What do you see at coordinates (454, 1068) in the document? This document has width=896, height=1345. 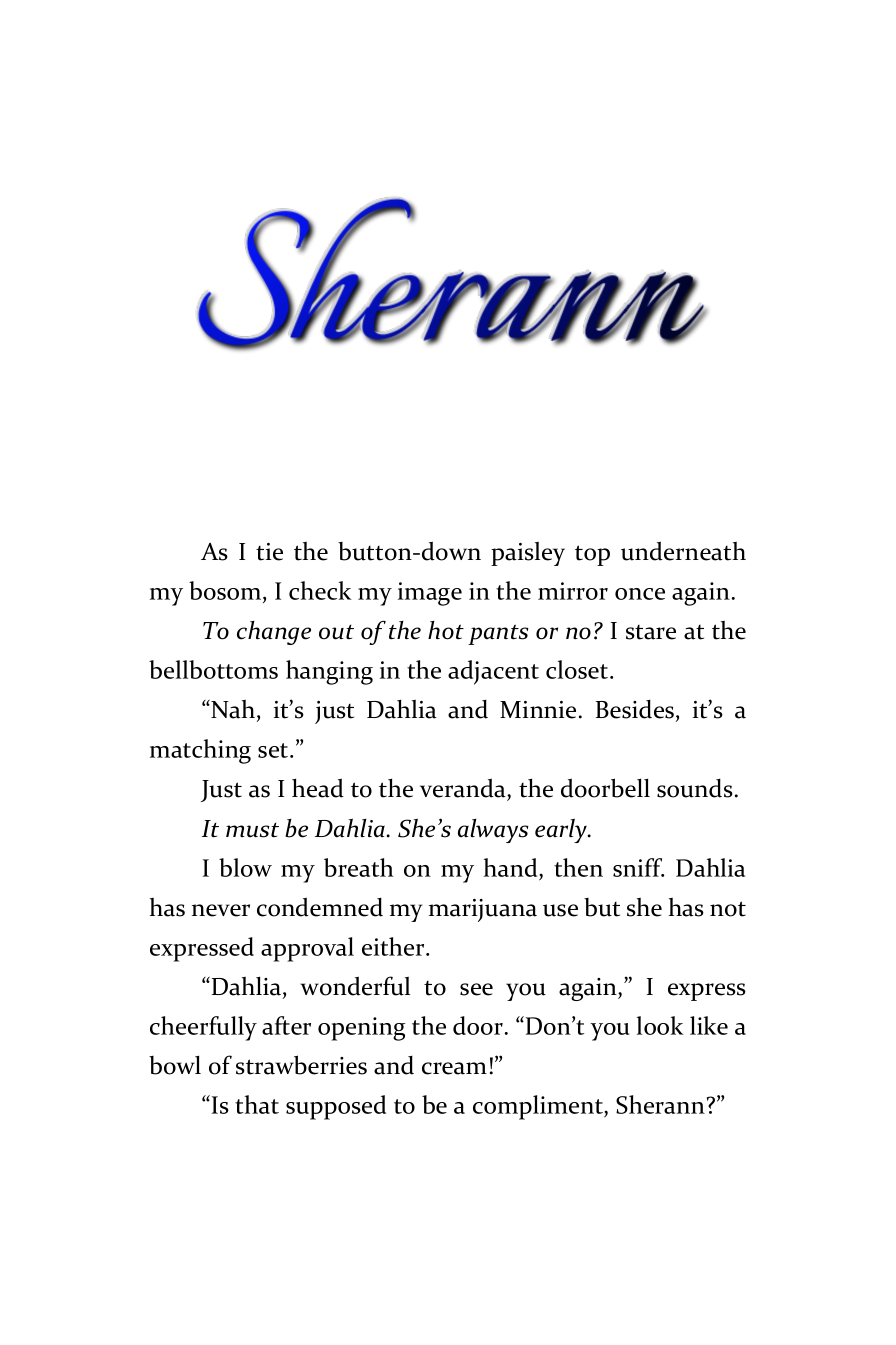 I see `cream` at bounding box center [454, 1068].
